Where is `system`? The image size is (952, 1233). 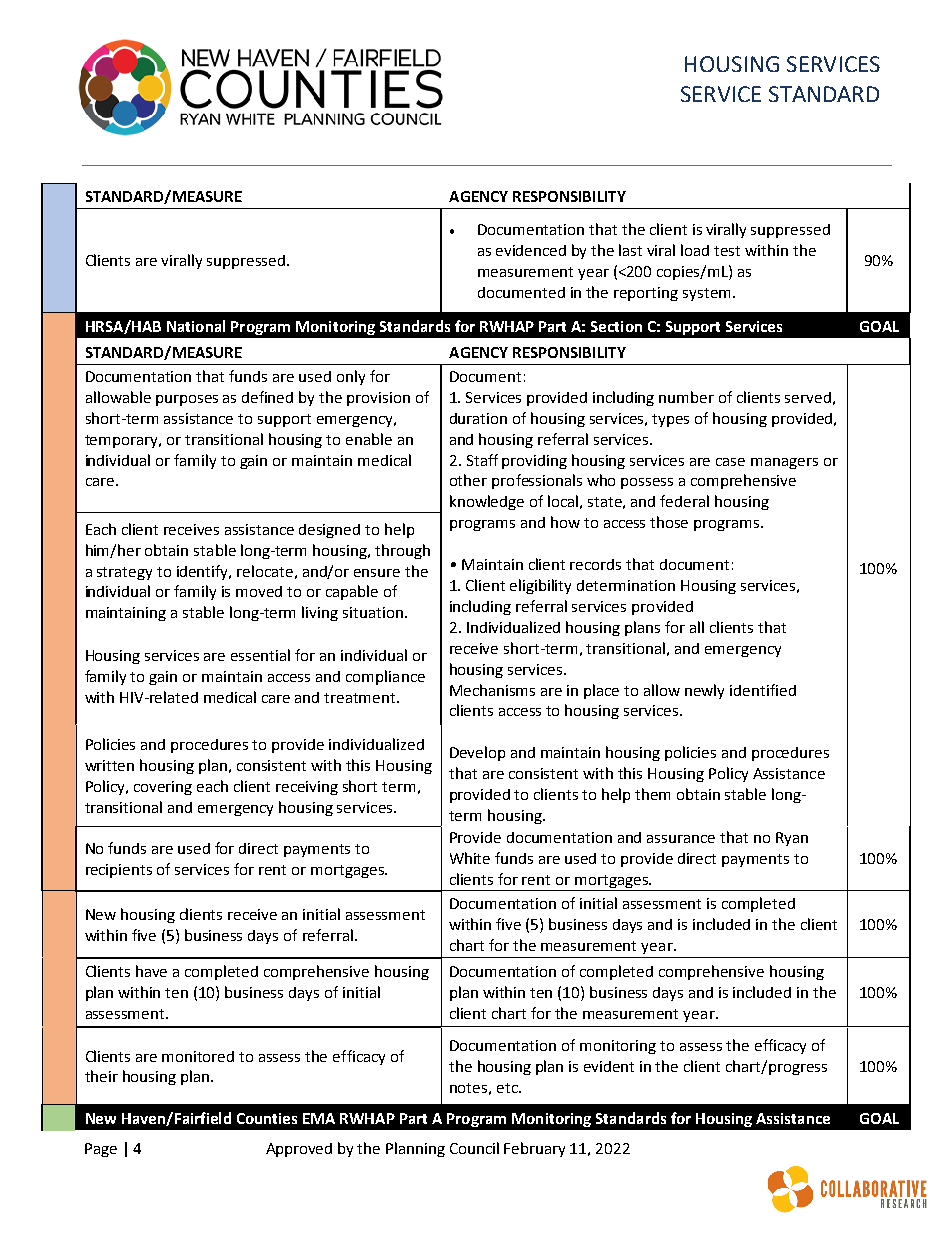
system is located at coordinates (706, 294).
